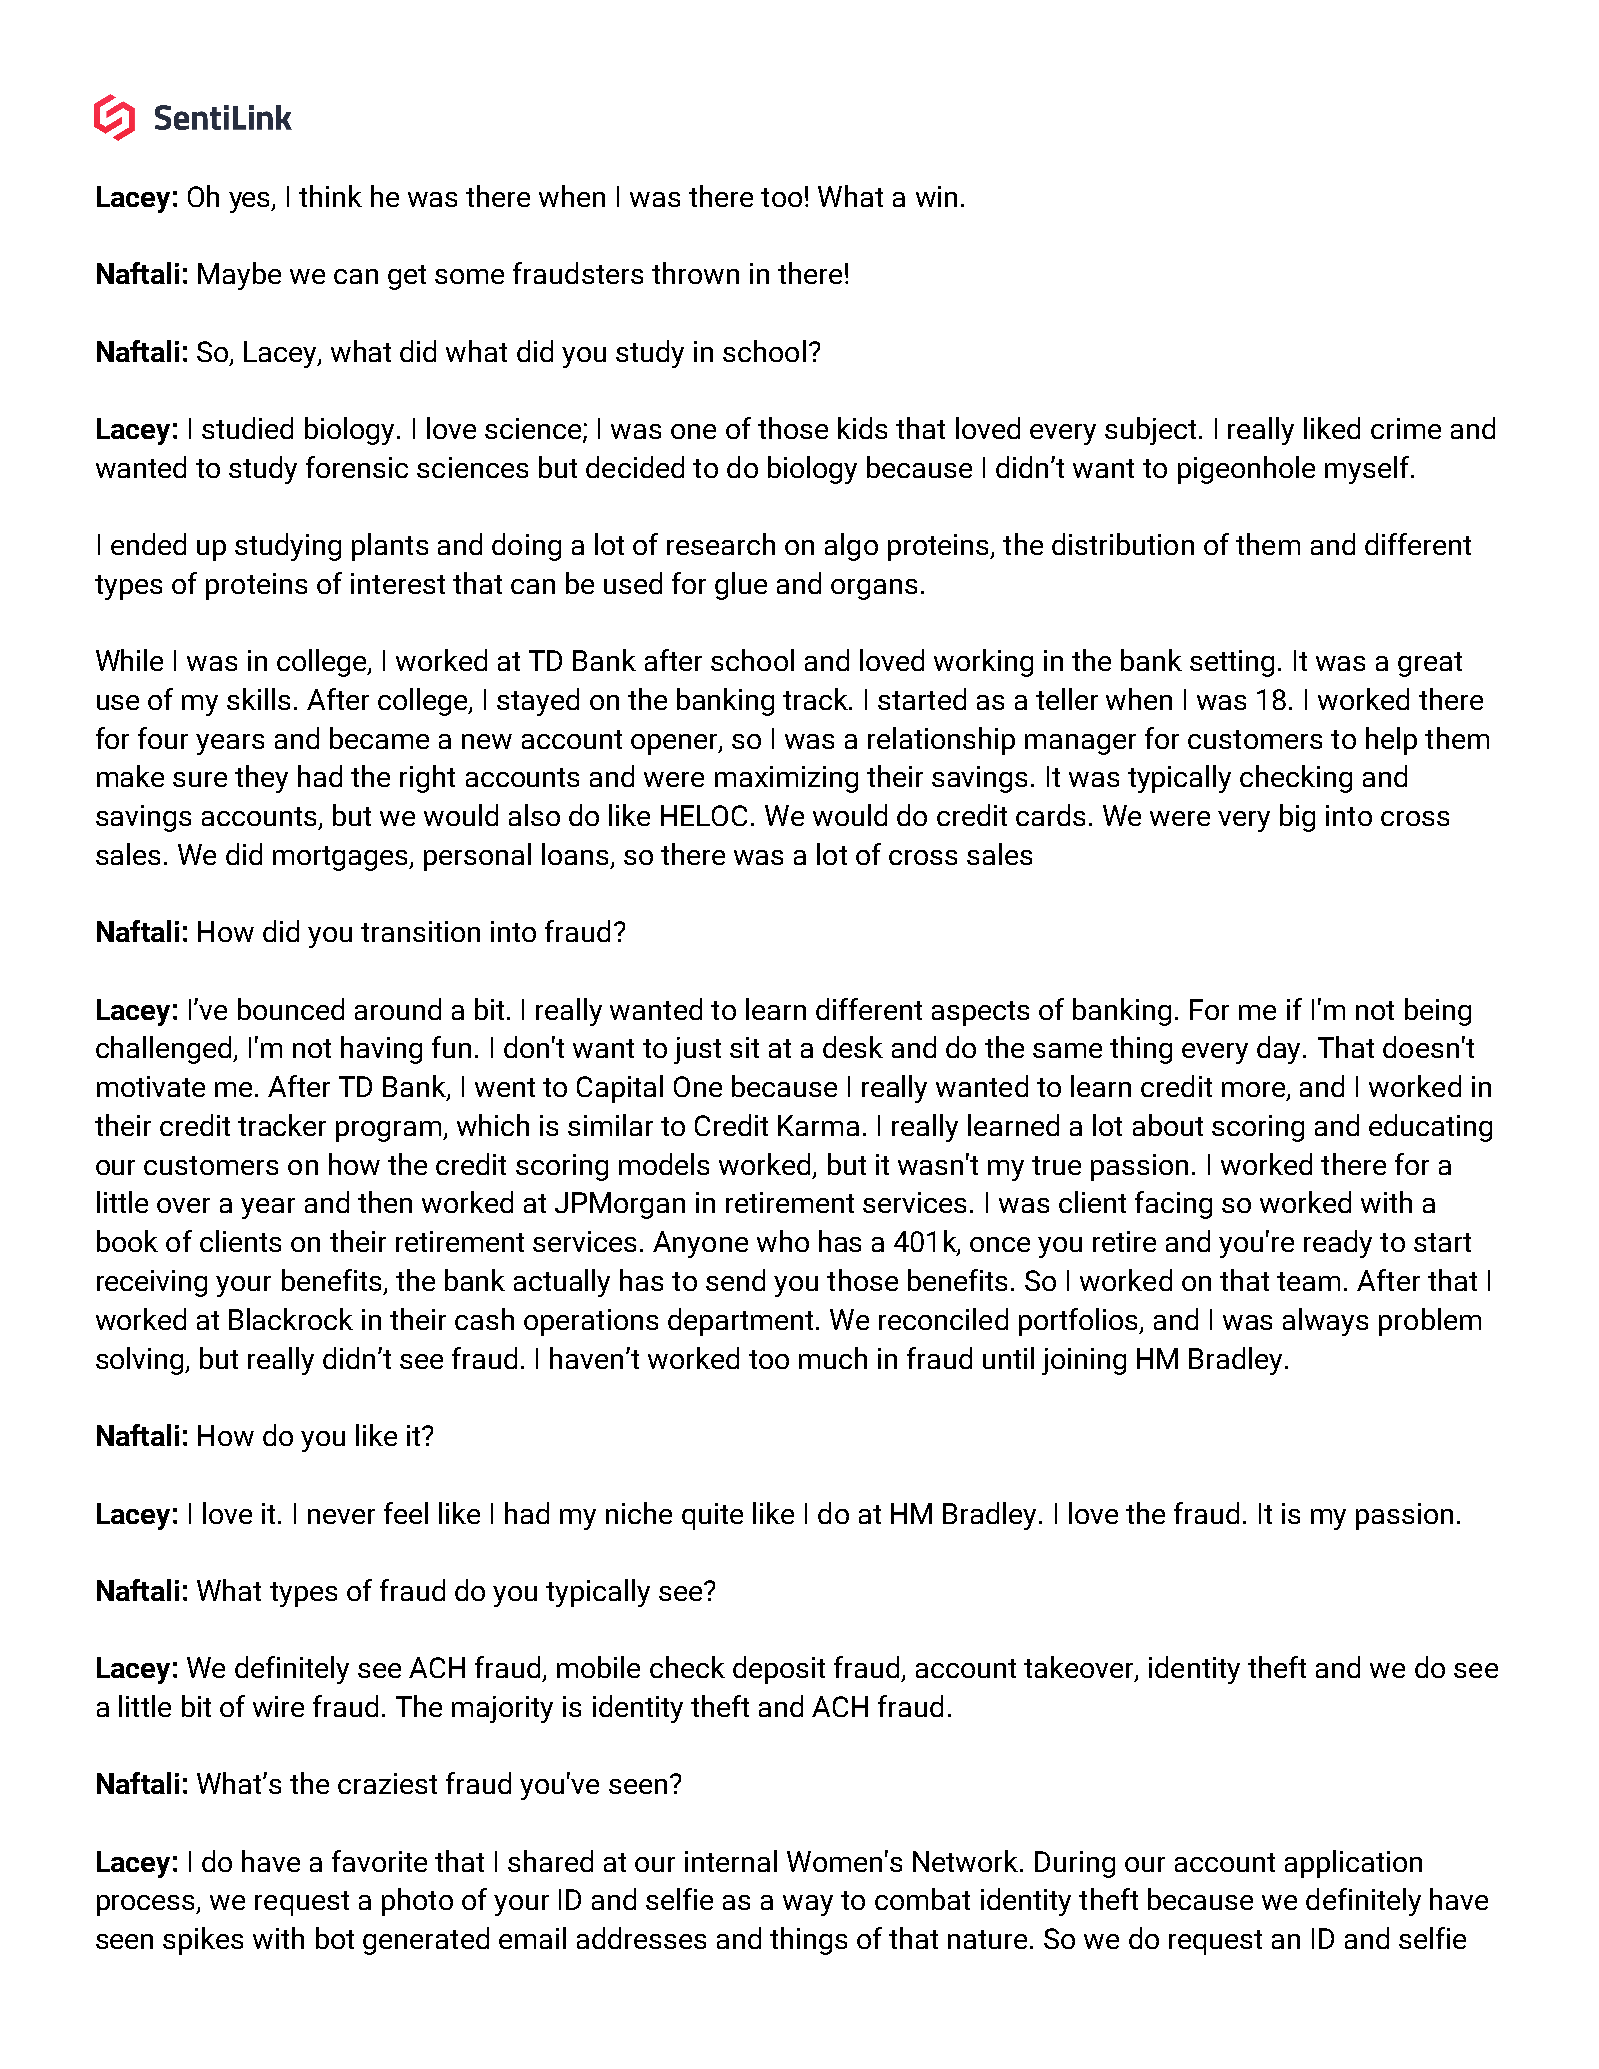 This document has width=1599, height=2069. What do you see at coordinates (1406, 428) in the document?
I see `crime` at bounding box center [1406, 428].
